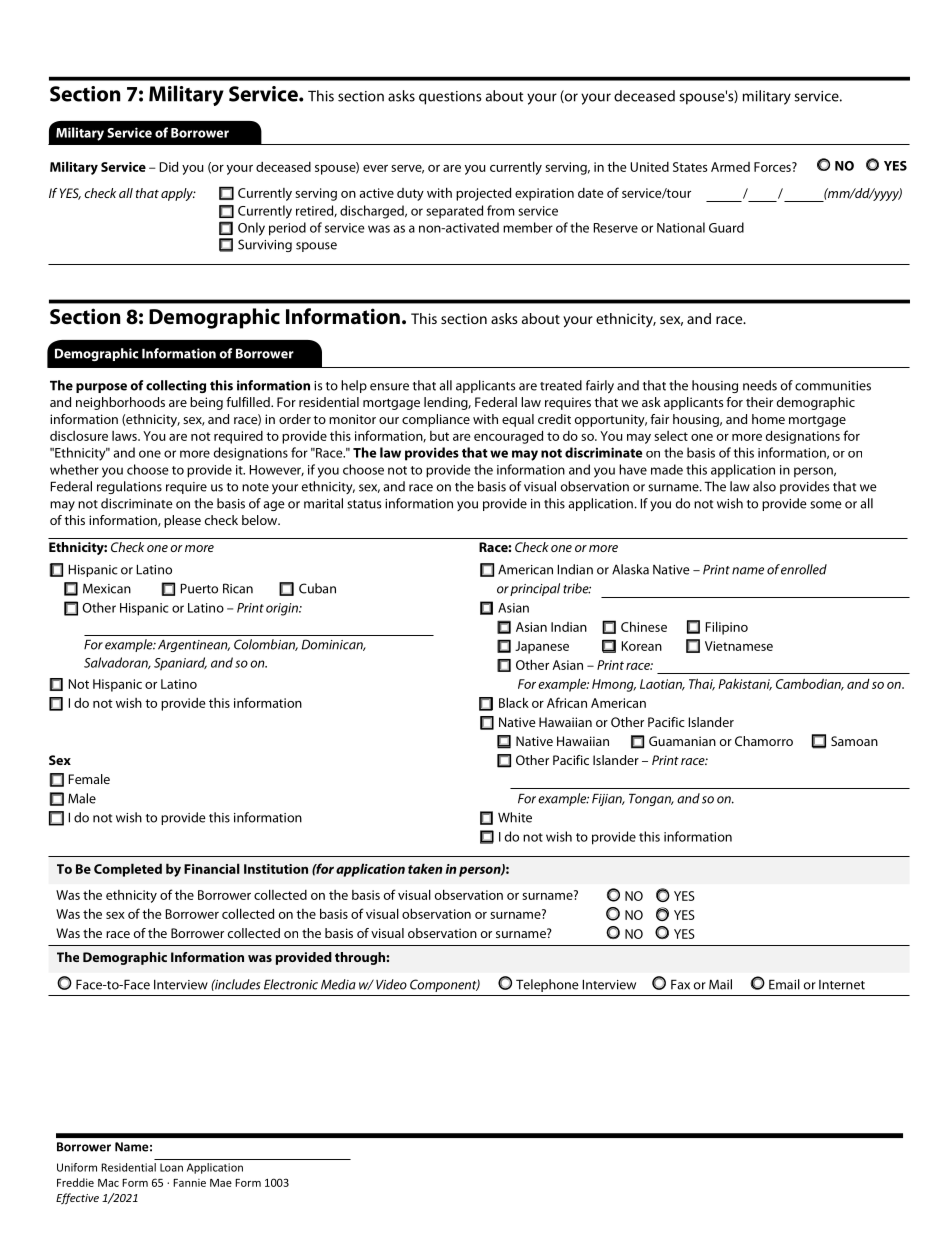 The height and width of the image is (1233, 952). Describe the element at coordinates (773, 167) in the image. I see `Forces` at that location.
